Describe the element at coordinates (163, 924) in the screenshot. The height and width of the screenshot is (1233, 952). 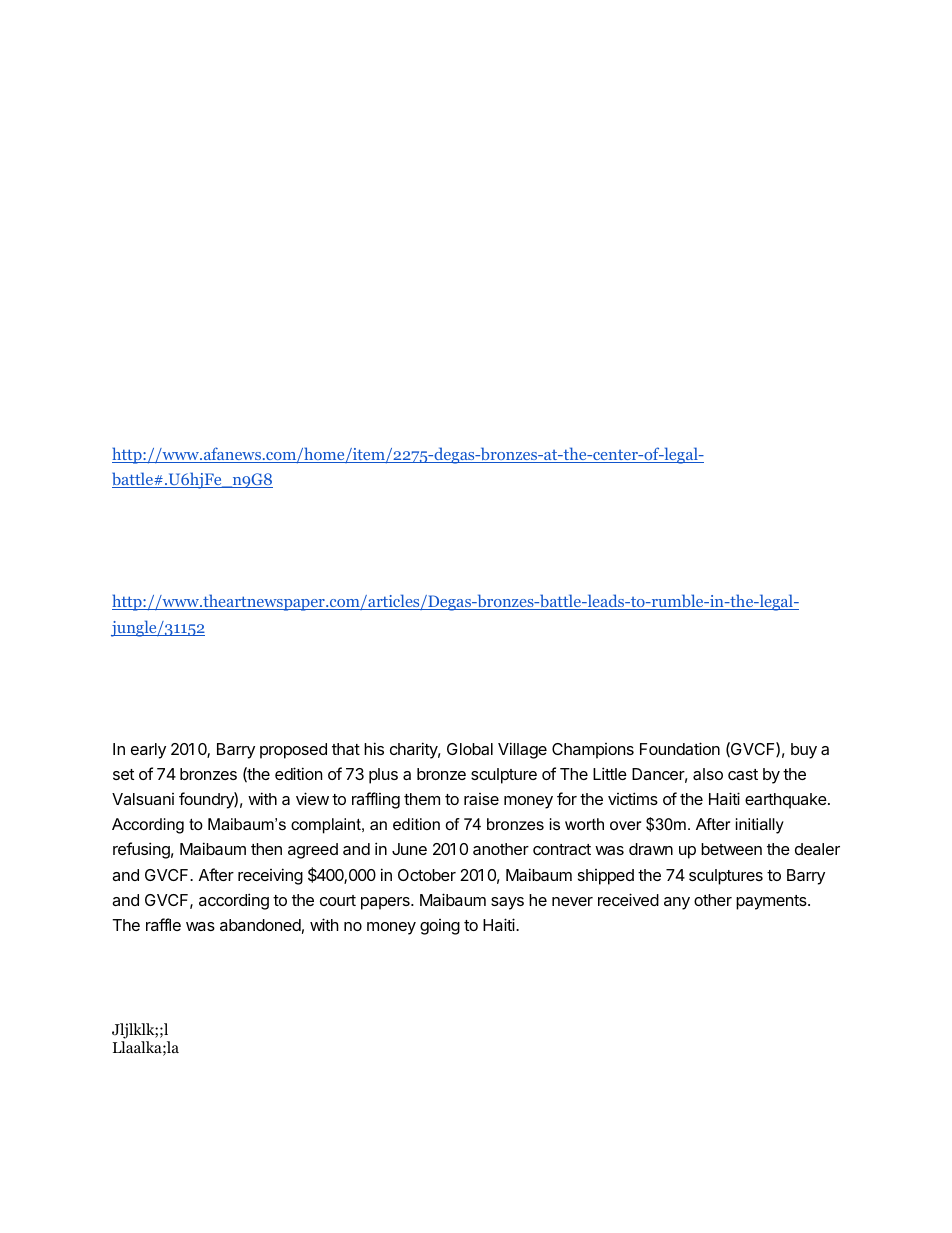
I see `raffle` at that location.
